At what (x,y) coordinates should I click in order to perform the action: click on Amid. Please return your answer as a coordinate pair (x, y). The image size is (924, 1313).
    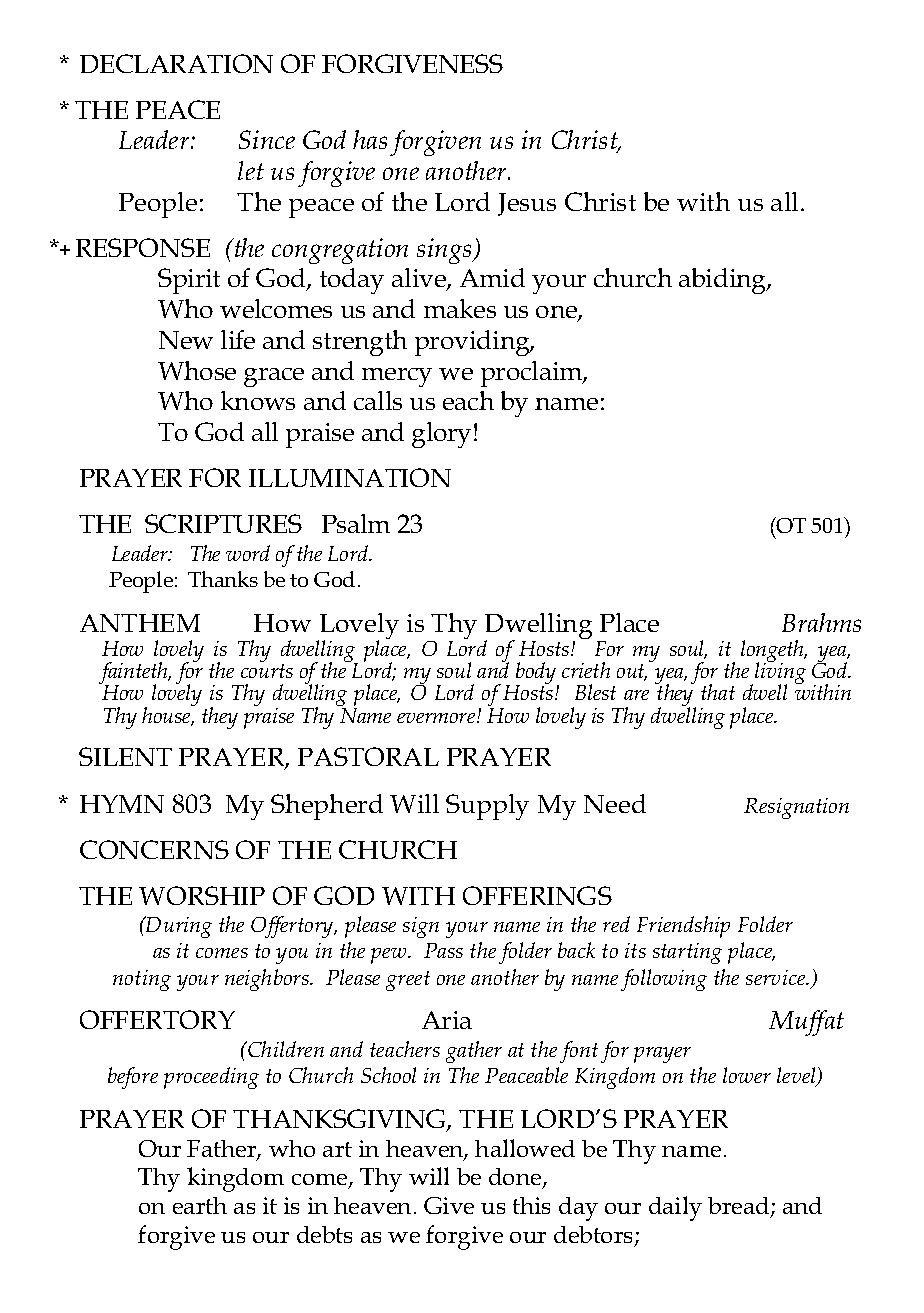
    Looking at the image, I should click on (492, 277).
